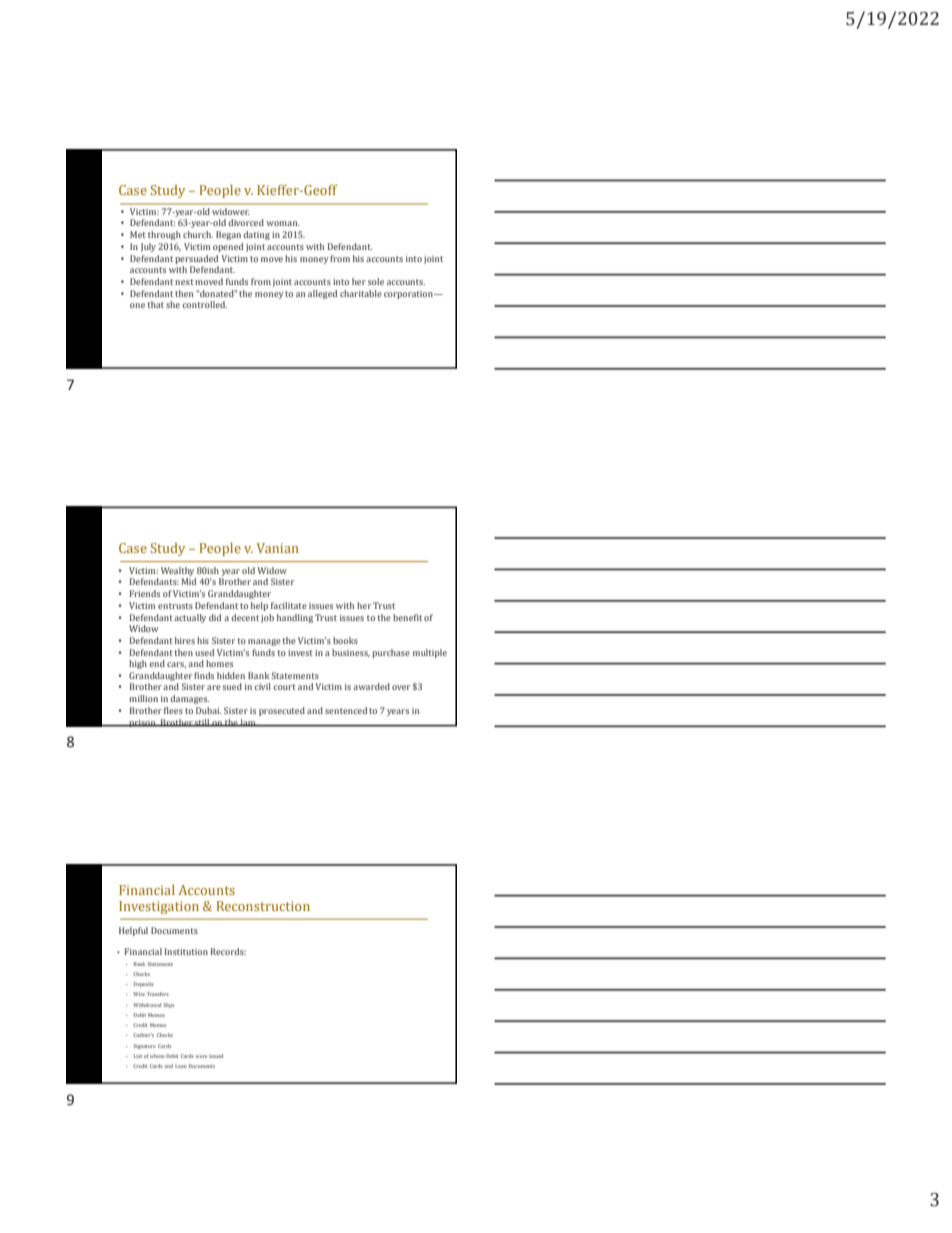 The height and width of the image is (1233, 952). What do you see at coordinates (409, 295) in the image?
I see `corporation` at bounding box center [409, 295].
